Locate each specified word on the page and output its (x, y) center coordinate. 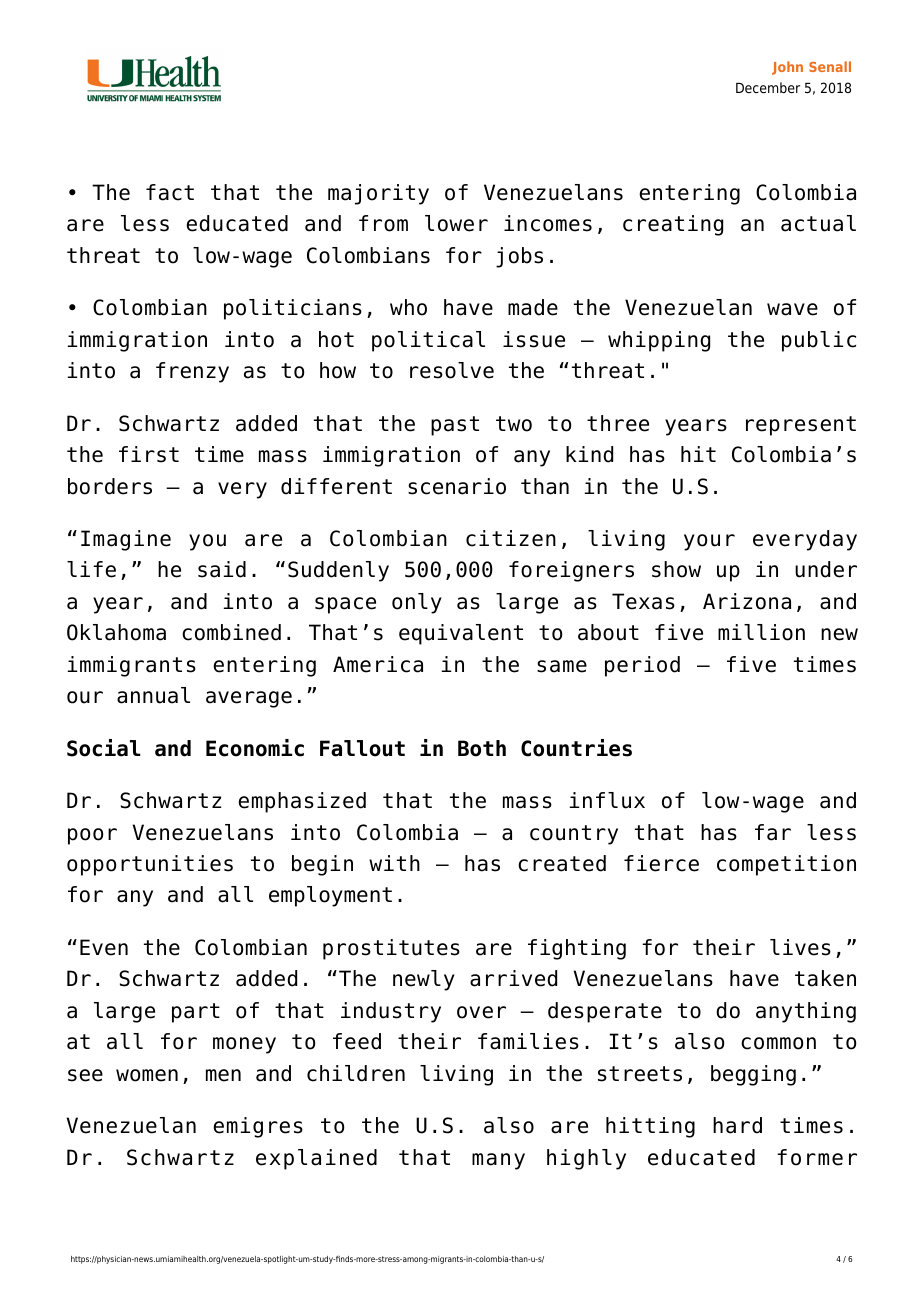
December (768, 87)
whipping (659, 341)
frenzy (192, 372)
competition (786, 865)
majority (378, 194)
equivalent (461, 634)
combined (231, 632)
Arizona (747, 601)
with (394, 863)
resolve (452, 370)
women (147, 1075)
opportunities (150, 865)
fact (170, 192)
